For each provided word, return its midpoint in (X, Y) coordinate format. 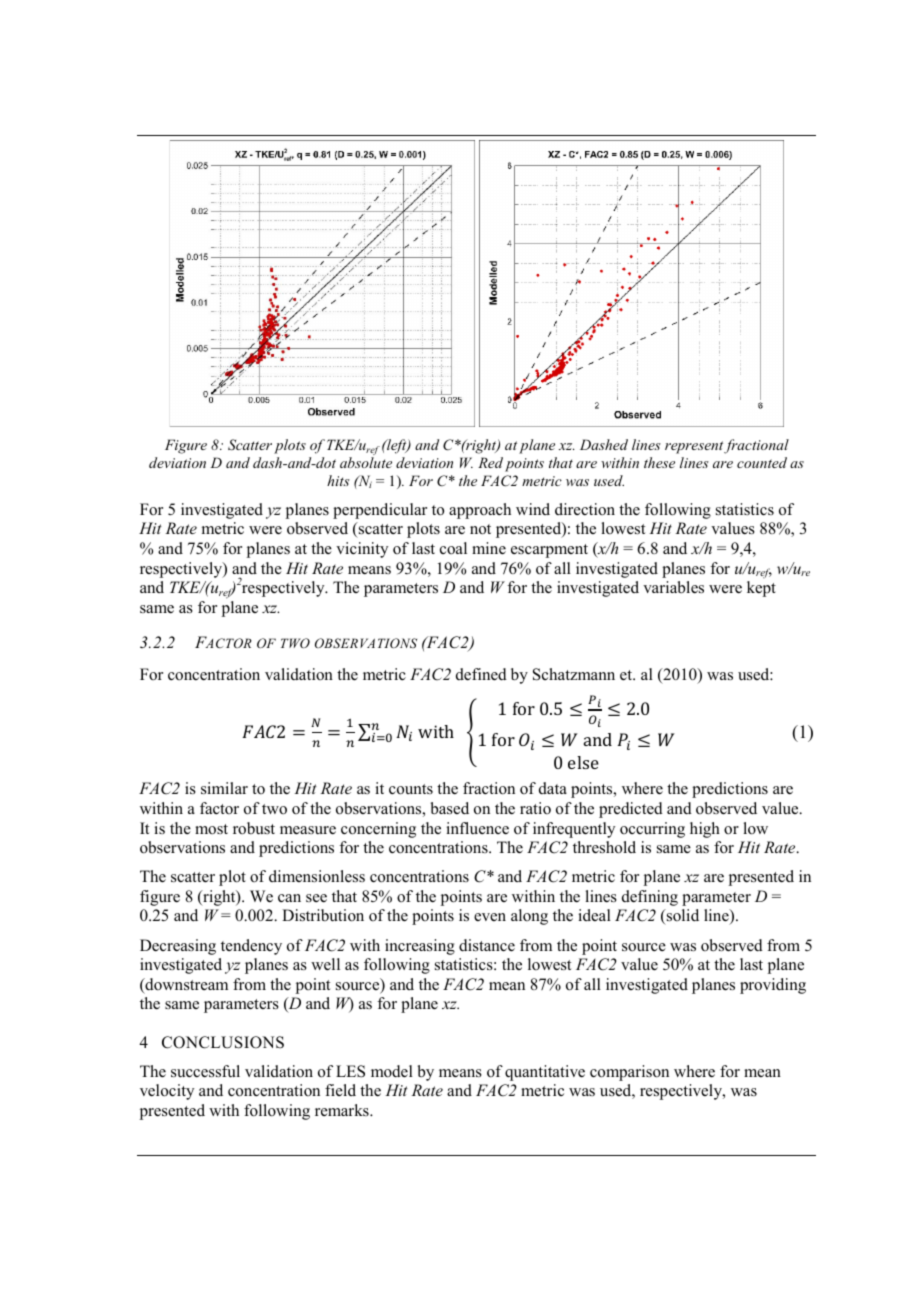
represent (695, 447)
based (450, 808)
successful (205, 1071)
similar (224, 788)
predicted (631, 810)
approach (480, 511)
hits (338, 480)
